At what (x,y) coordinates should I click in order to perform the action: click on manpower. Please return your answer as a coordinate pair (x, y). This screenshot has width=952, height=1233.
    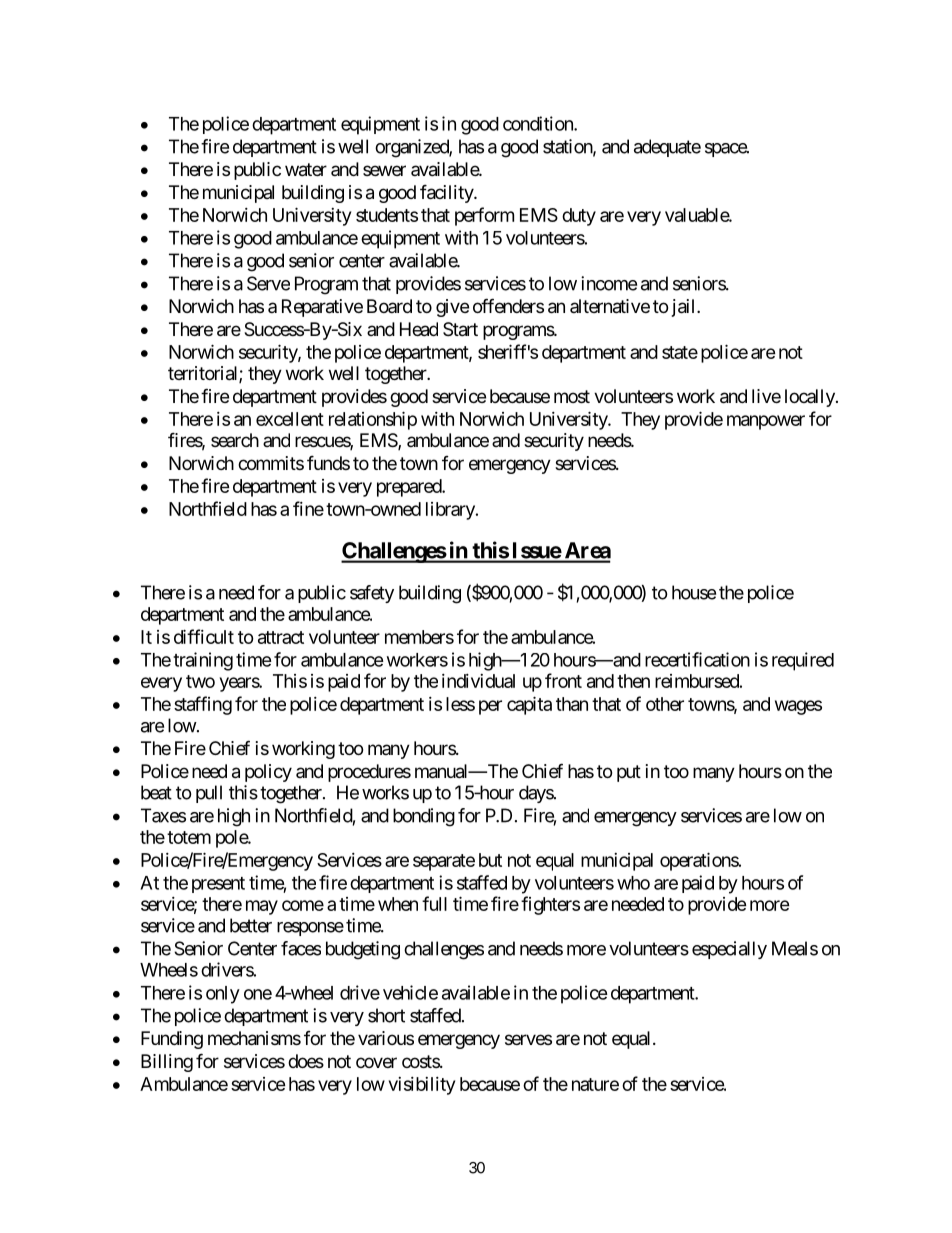
    Looking at the image, I should click on (766, 422).
